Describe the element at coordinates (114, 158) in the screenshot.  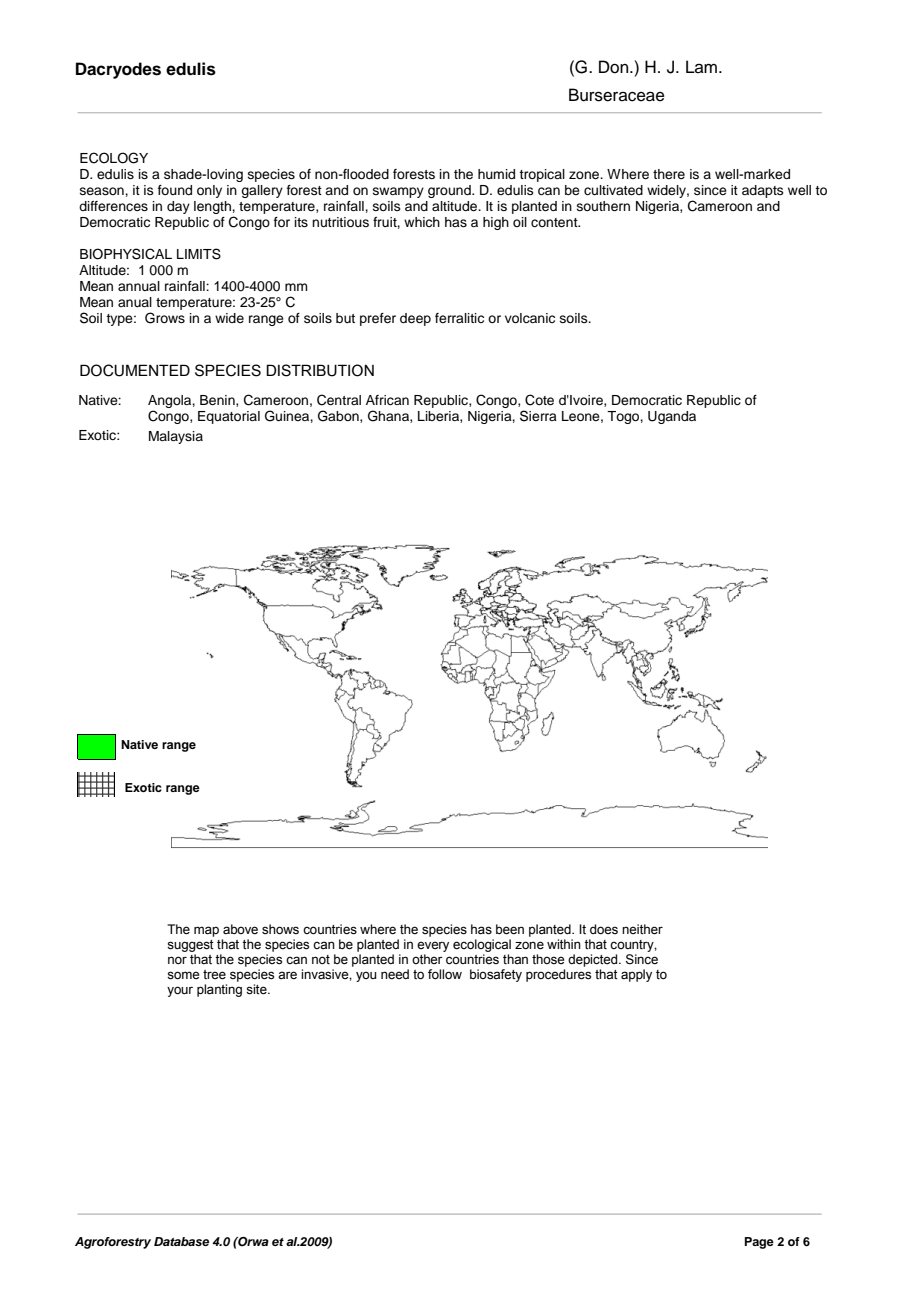
I see `ECOLOGY` at that location.
